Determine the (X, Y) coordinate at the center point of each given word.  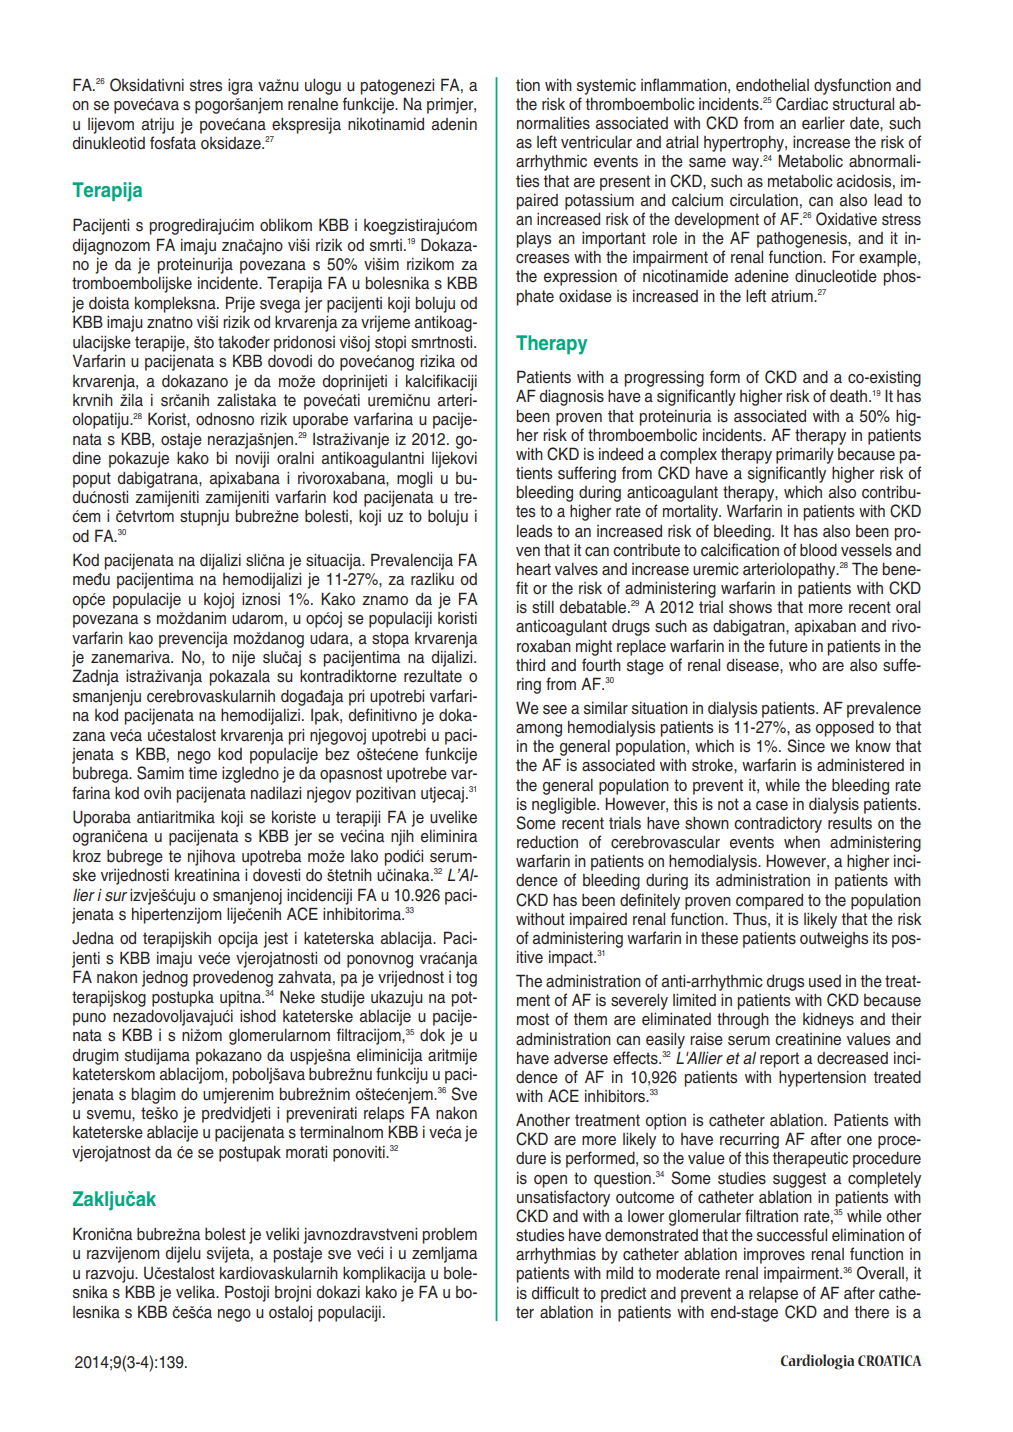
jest (275, 940)
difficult (555, 1293)
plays (534, 240)
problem (450, 1235)
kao (141, 638)
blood (818, 550)
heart (534, 569)
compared (769, 902)
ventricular (596, 142)
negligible (565, 806)
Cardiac (802, 104)
